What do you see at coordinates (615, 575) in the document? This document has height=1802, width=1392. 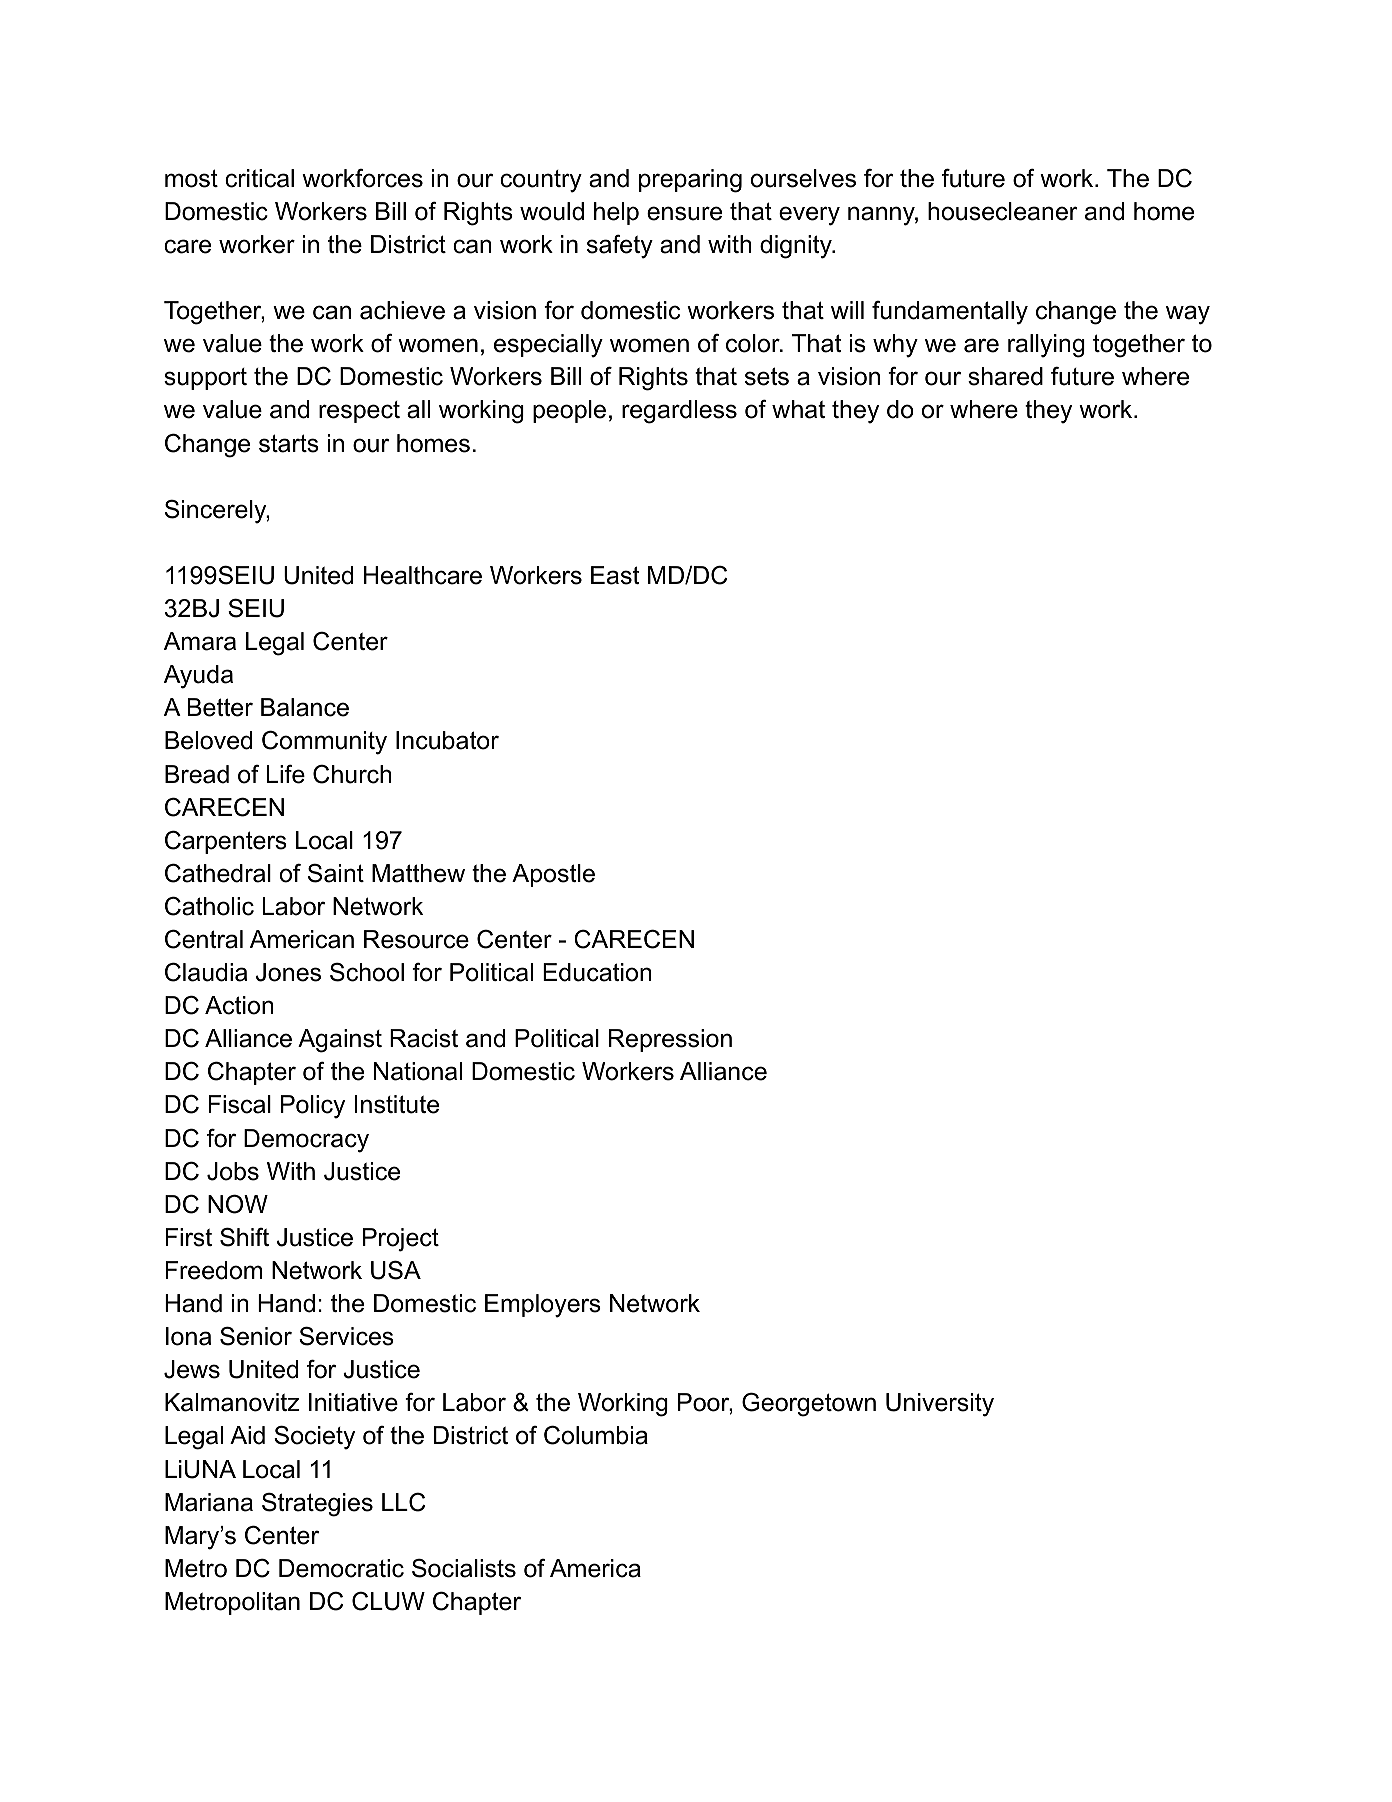 I see `East` at bounding box center [615, 575].
